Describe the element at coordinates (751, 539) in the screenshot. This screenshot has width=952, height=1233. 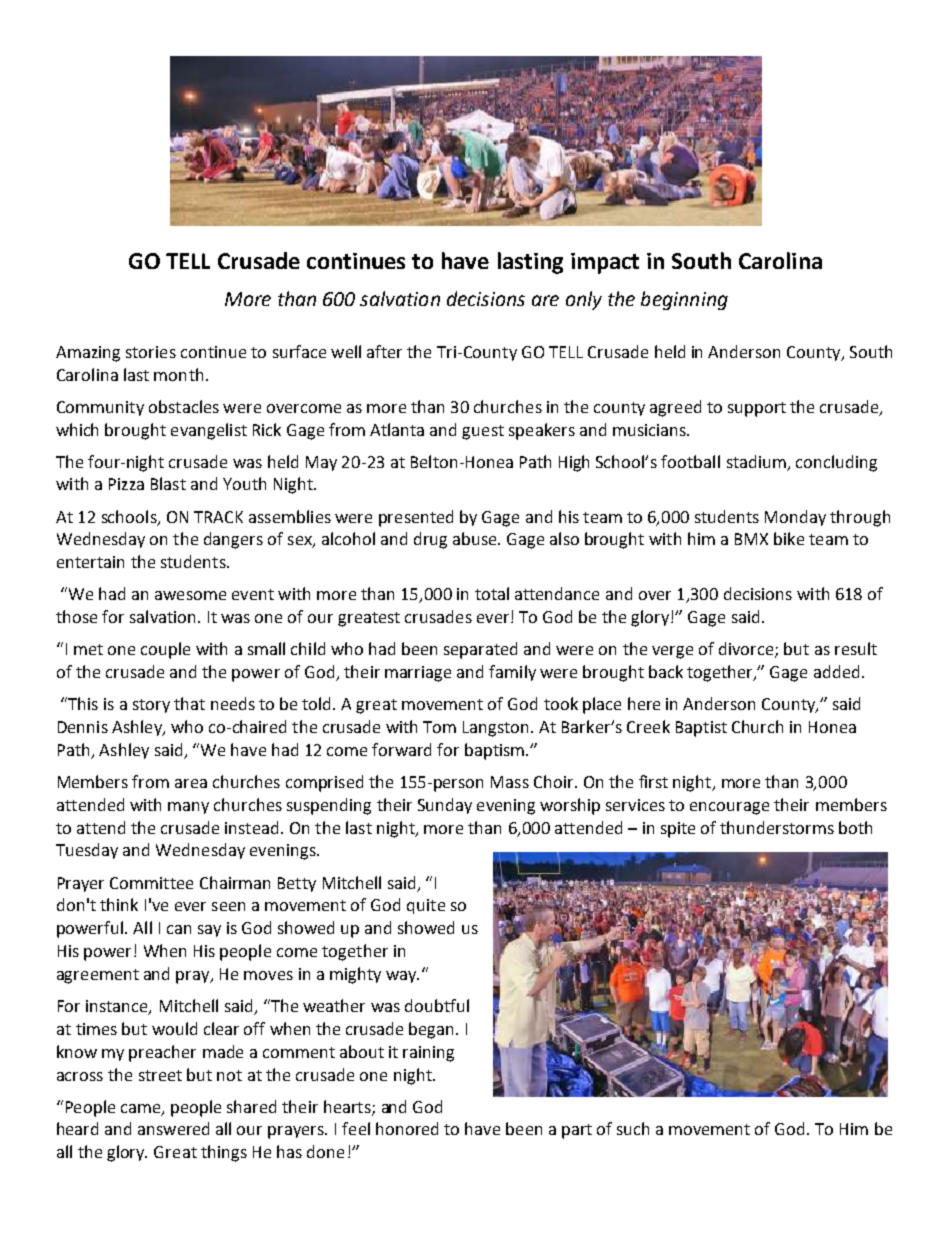
I see `BMX` at that location.
